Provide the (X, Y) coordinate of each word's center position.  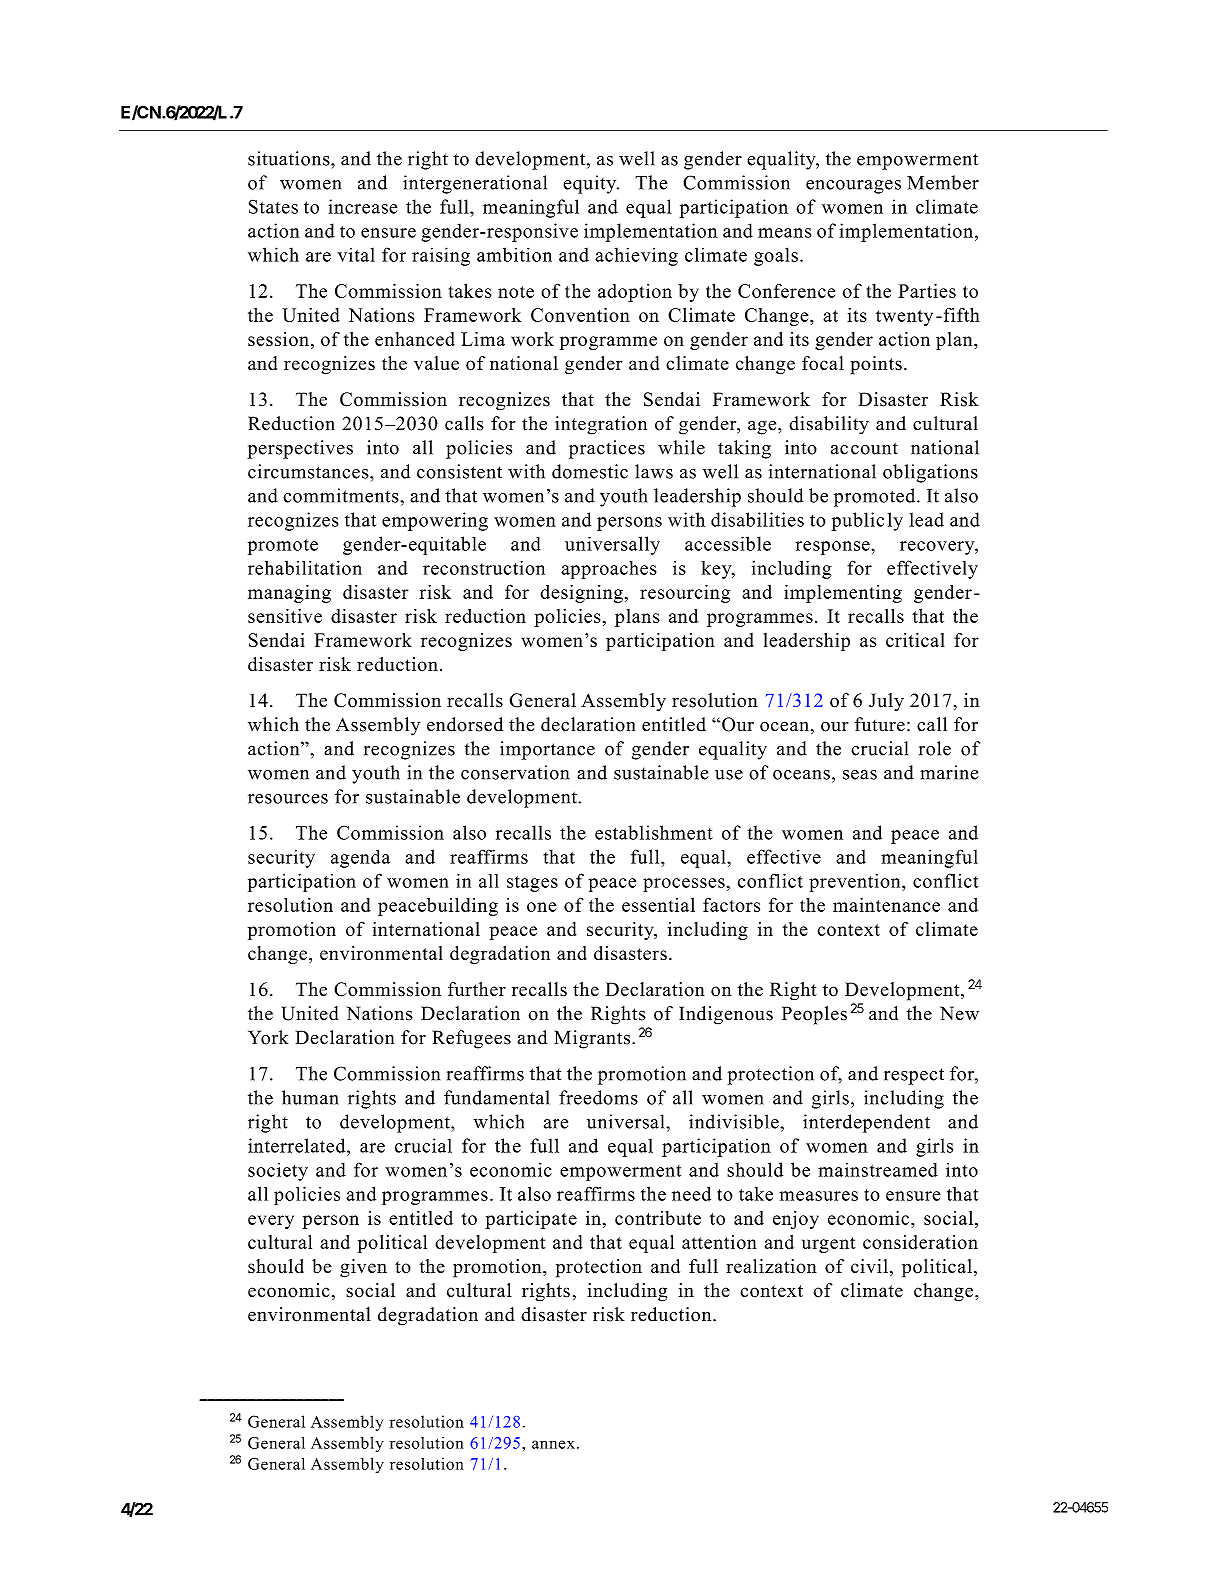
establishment (654, 832)
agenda (360, 858)
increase (362, 206)
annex (553, 1444)
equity (591, 184)
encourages (853, 187)
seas (860, 775)
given (363, 1268)
